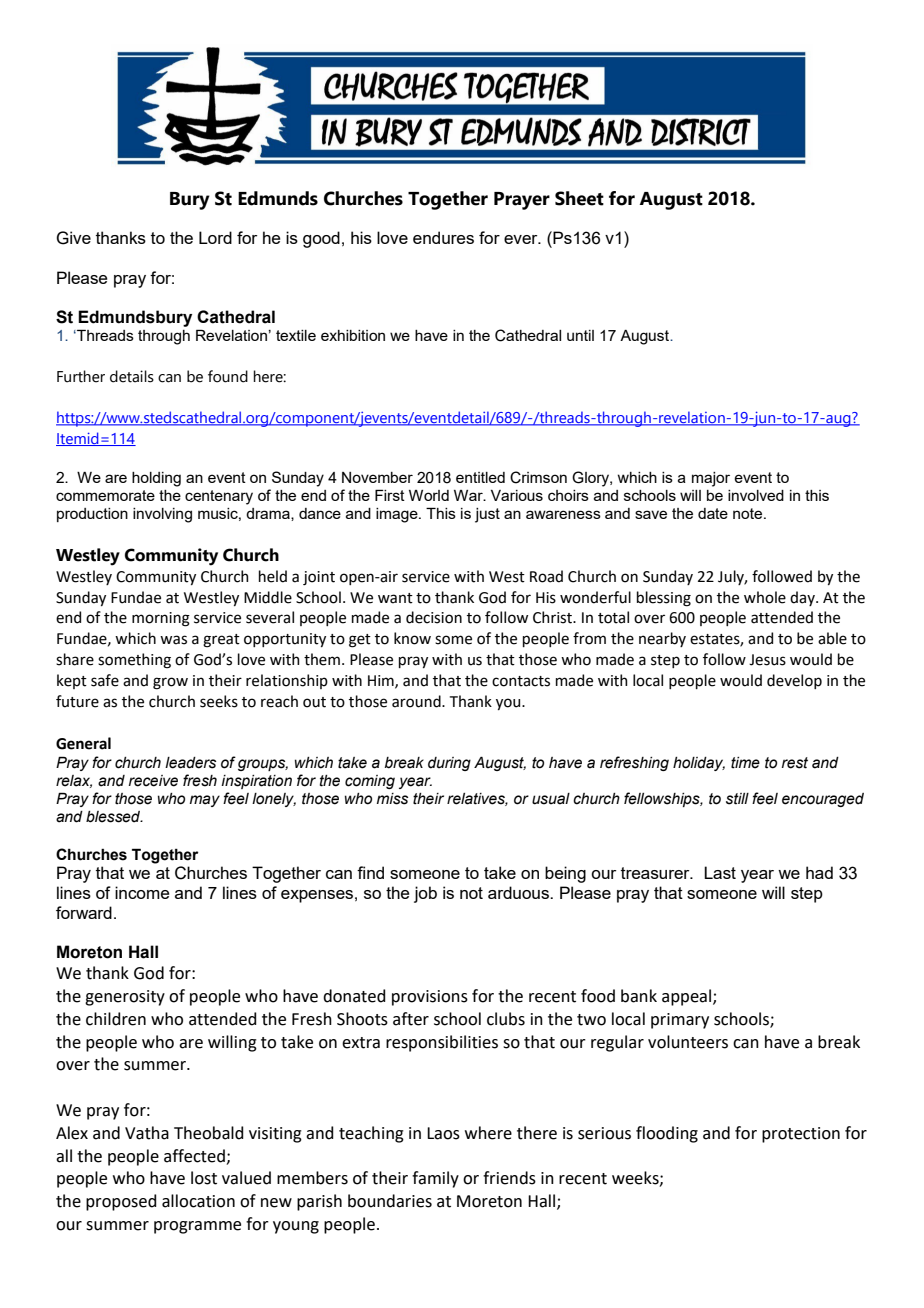 The height and width of the screenshot is (1308, 924). What do you see at coordinates (443, 237) in the screenshot?
I see `endures` at bounding box center [443, 237].
